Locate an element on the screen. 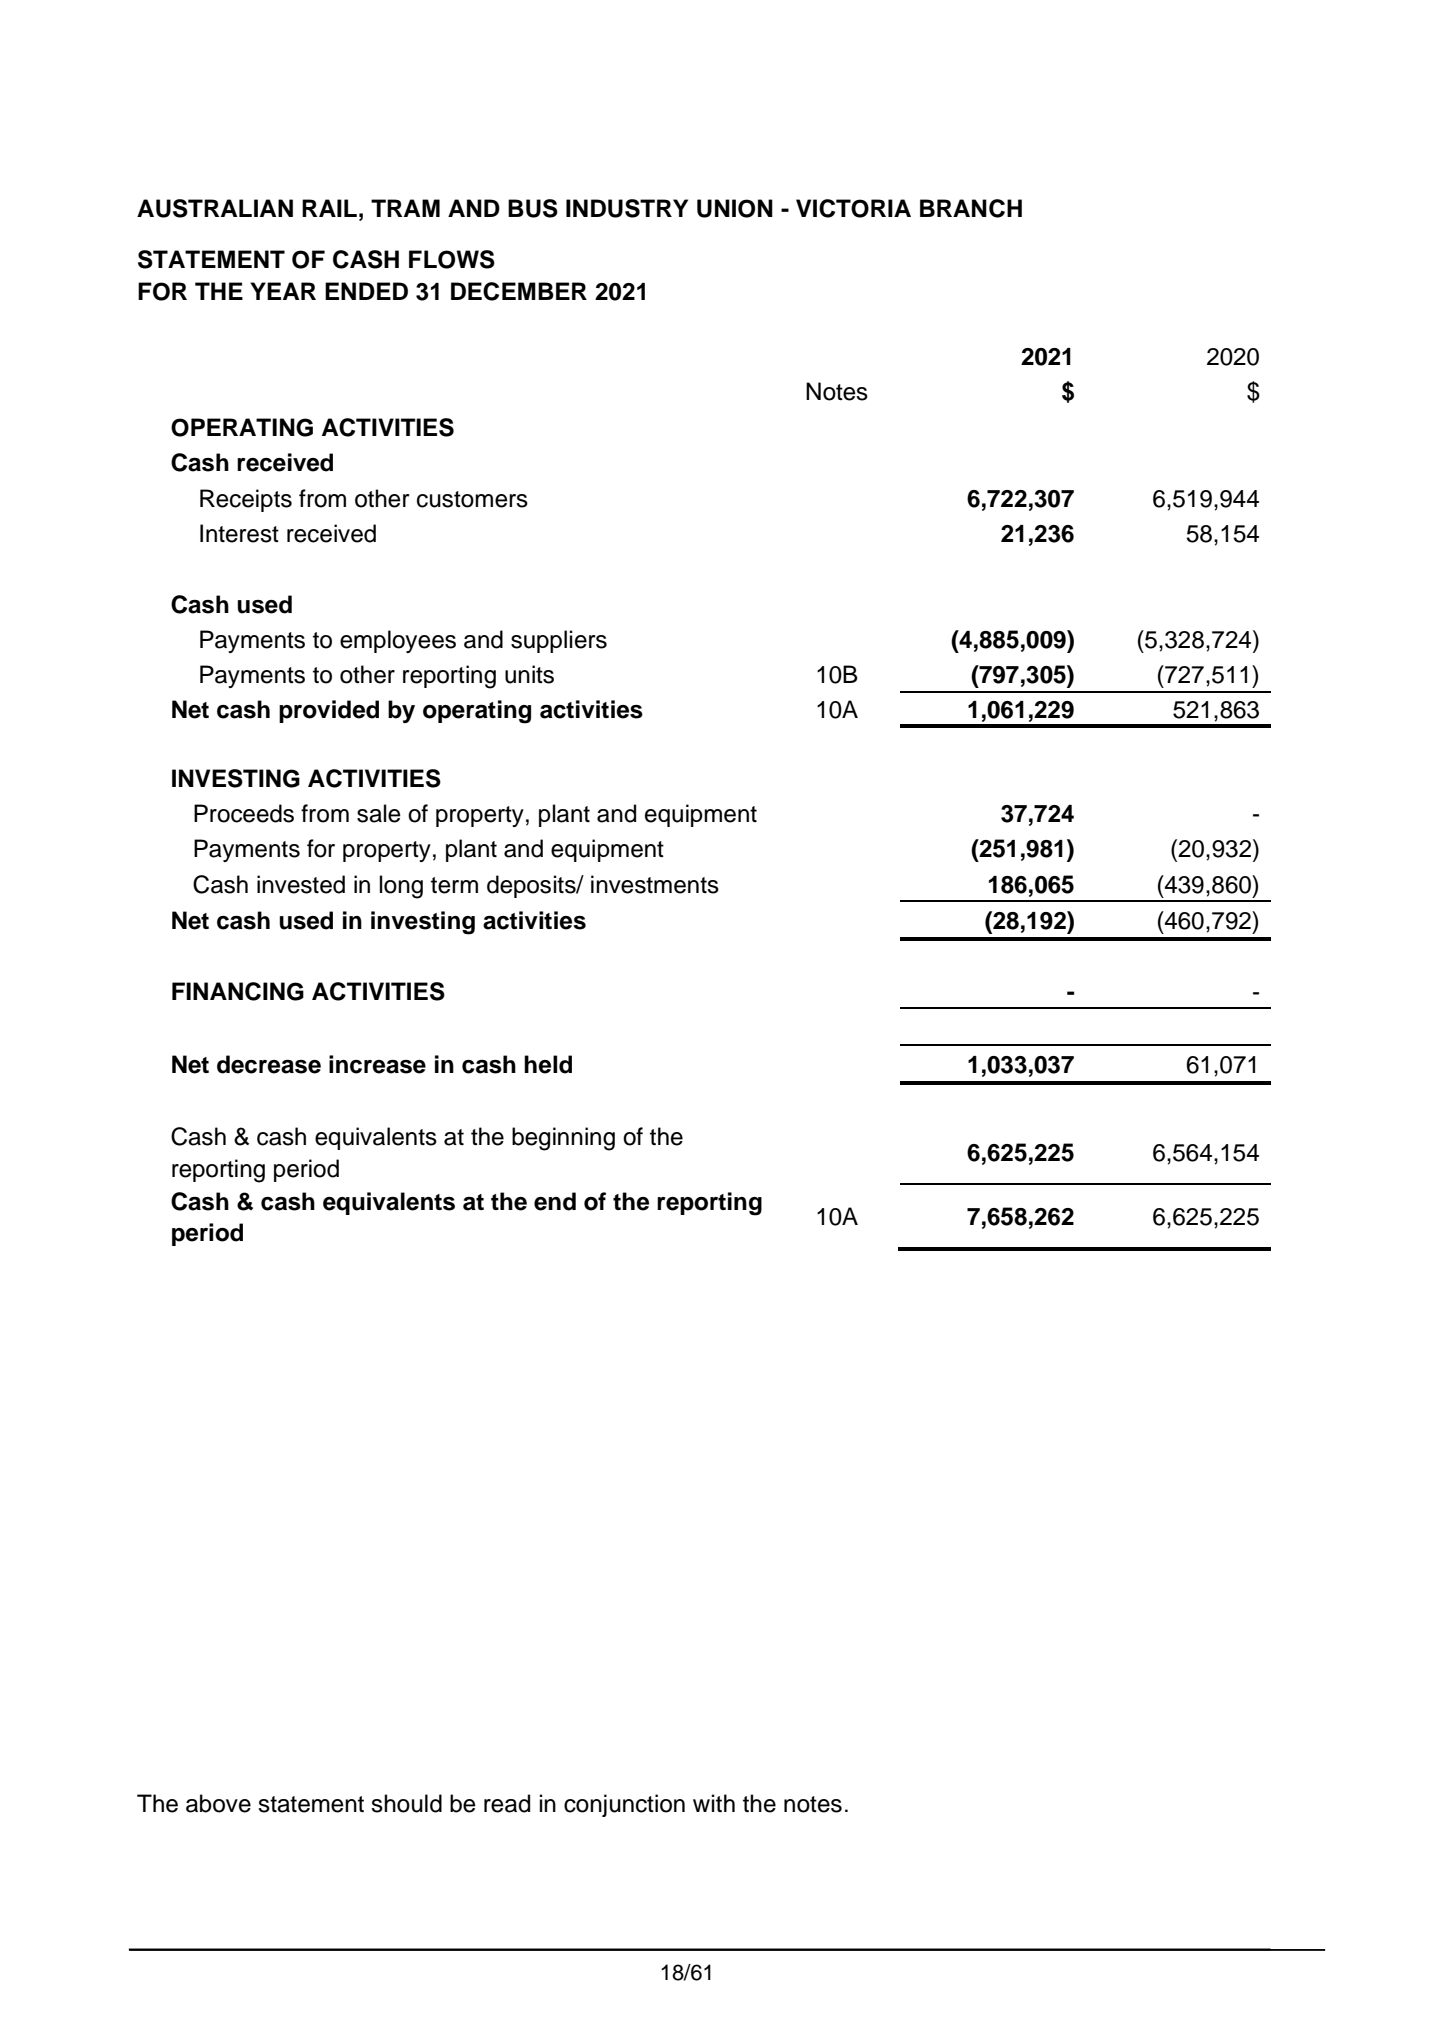  increase is located at coordinates (377, 1064).
